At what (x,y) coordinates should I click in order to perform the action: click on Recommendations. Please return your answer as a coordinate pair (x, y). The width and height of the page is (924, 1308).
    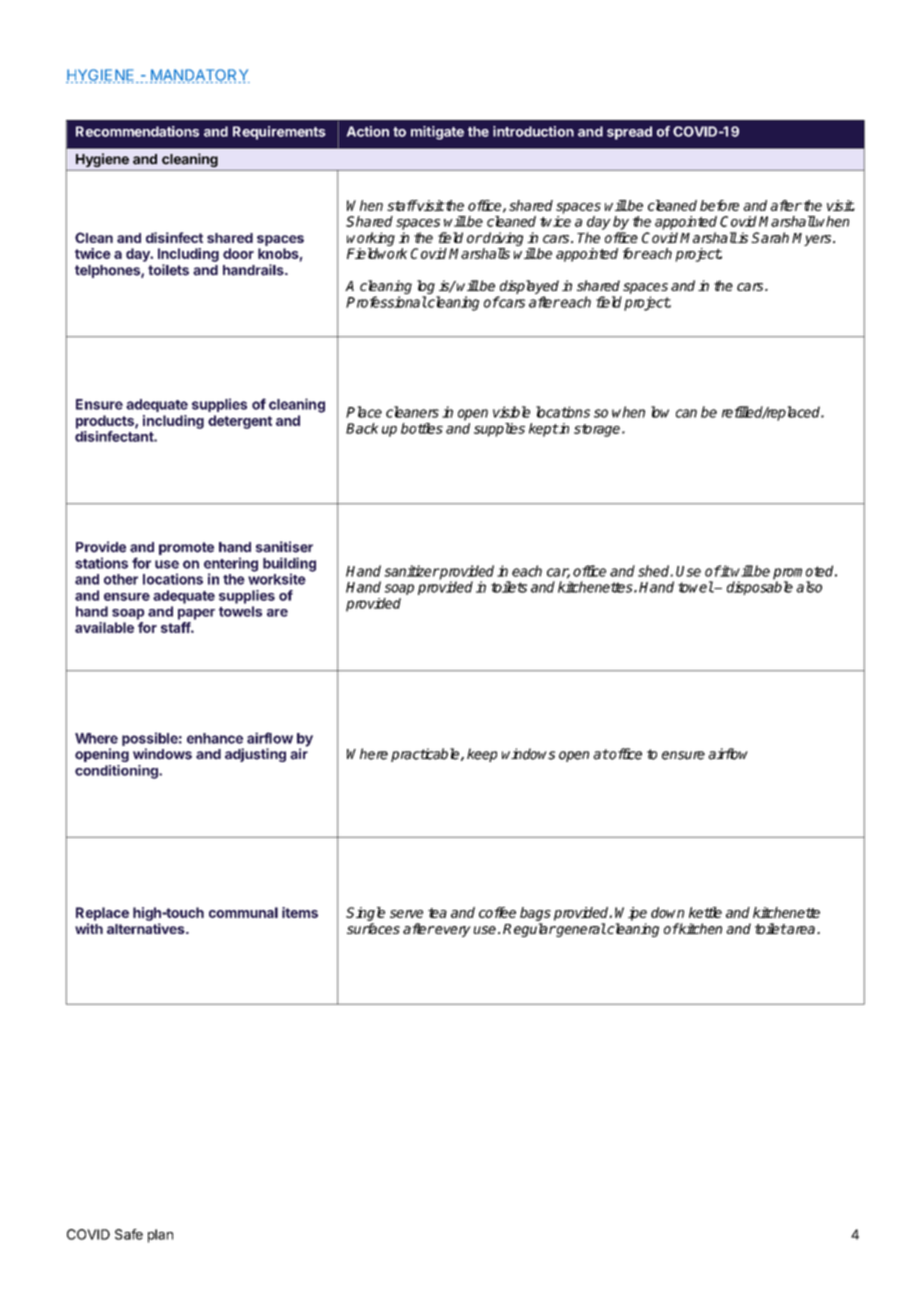
    Looking at the image, I should click on (137, 131).
